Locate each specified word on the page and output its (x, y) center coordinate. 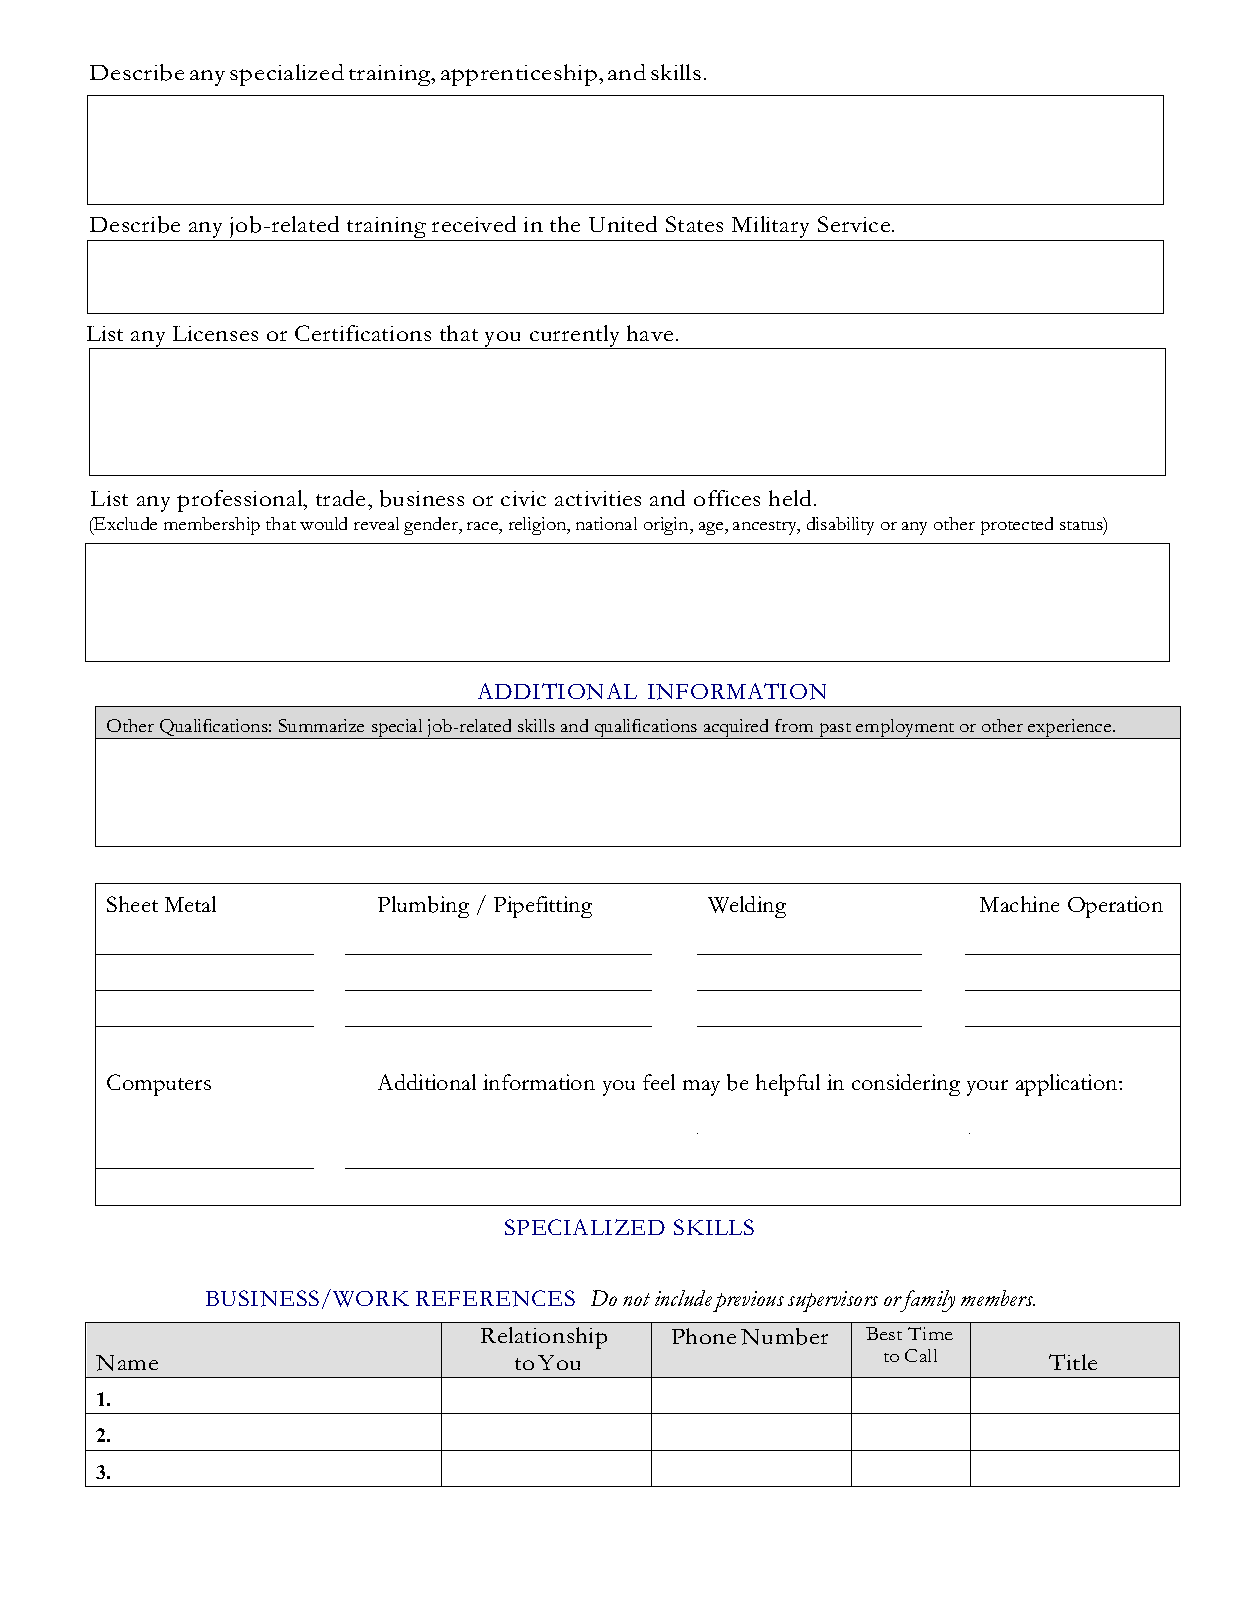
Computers (159, 1085)
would (323, 523)
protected (1017, 526)
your (987, 1088)
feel (659, 1082)
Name (127, 1363)
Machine (1019, 904)
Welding (747, 907)
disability (840, 526)
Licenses (215, 333)
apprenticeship (519, 75)
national (606, 523)
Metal (190, 904)
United (623, 224)
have (650, 333)
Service (855, 224)
